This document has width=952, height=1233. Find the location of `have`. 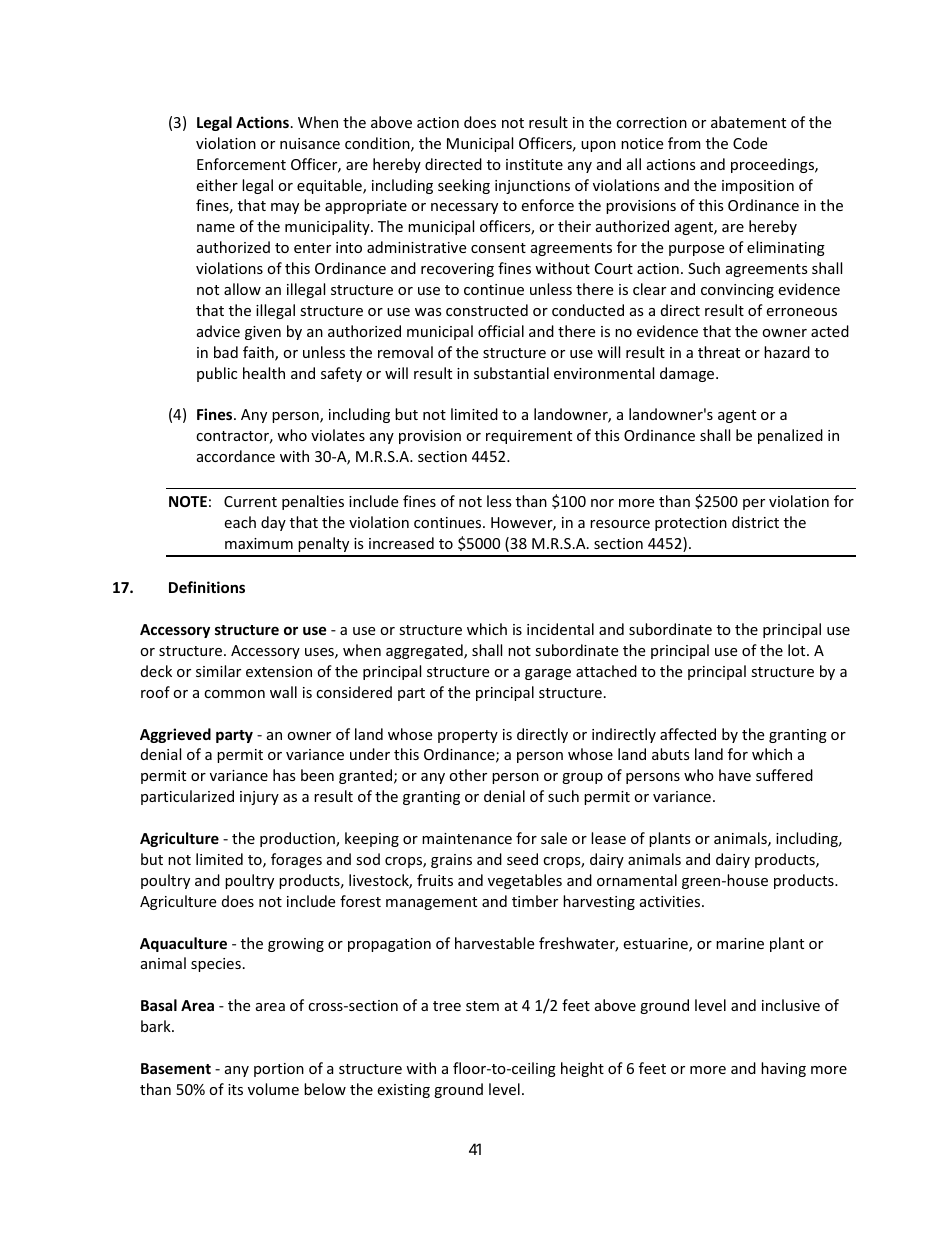

have is located at coordinates (735, 775).
